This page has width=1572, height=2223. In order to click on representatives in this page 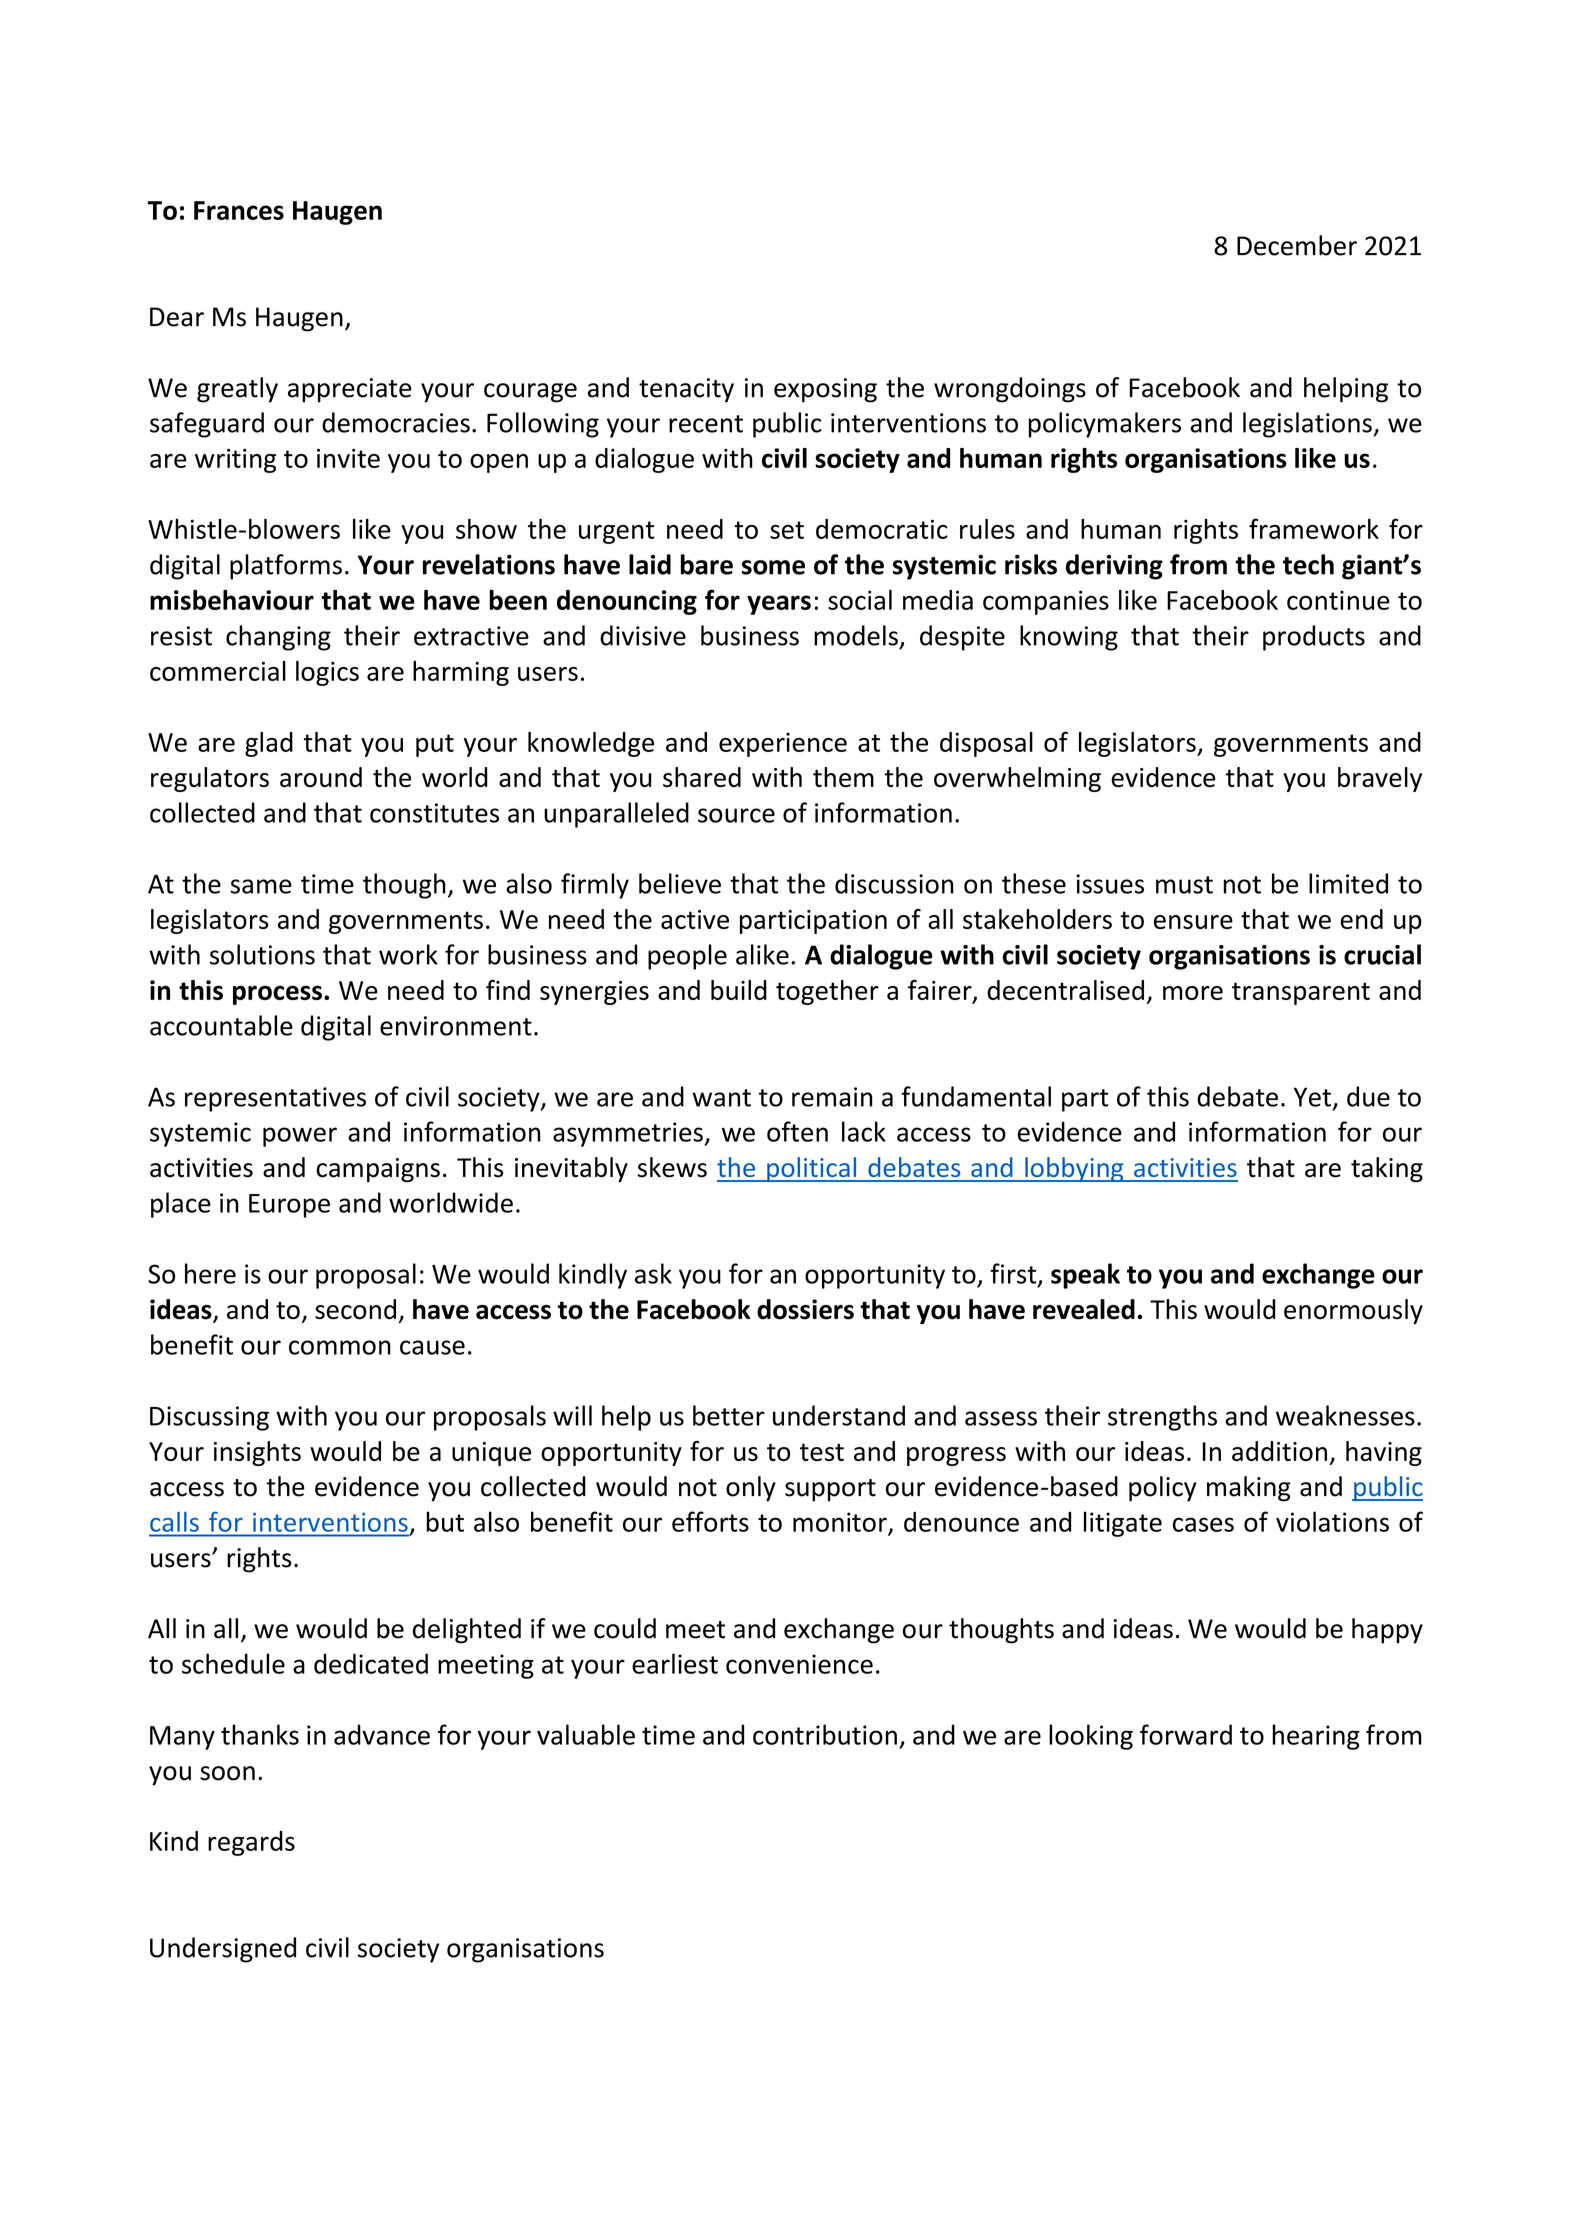, I will do `click(275, 1099)`.
